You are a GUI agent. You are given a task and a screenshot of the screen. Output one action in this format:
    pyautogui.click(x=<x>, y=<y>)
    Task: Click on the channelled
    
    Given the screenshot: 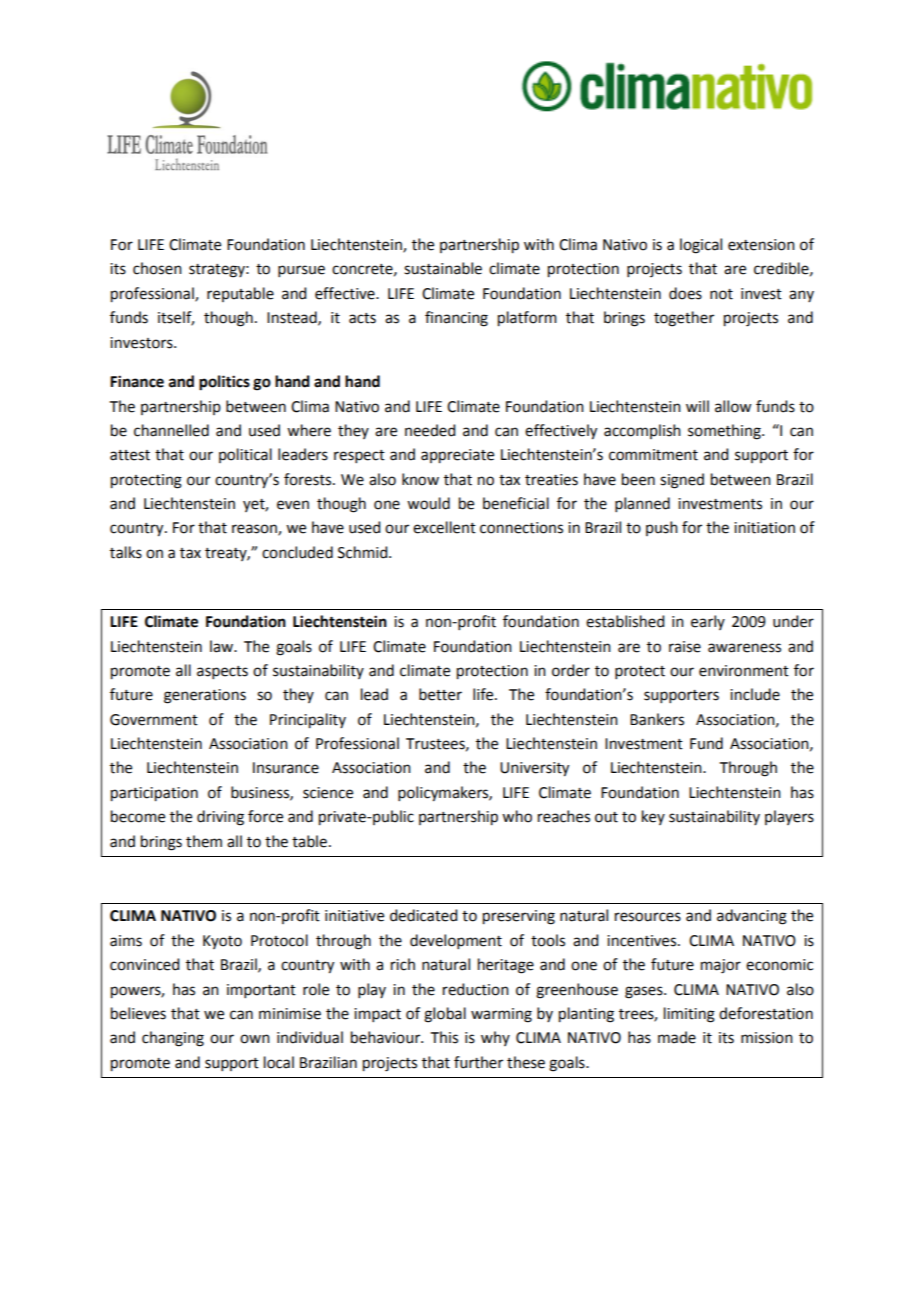 What is the action you would take?
    pyautogui.click(x=171, y=430)
